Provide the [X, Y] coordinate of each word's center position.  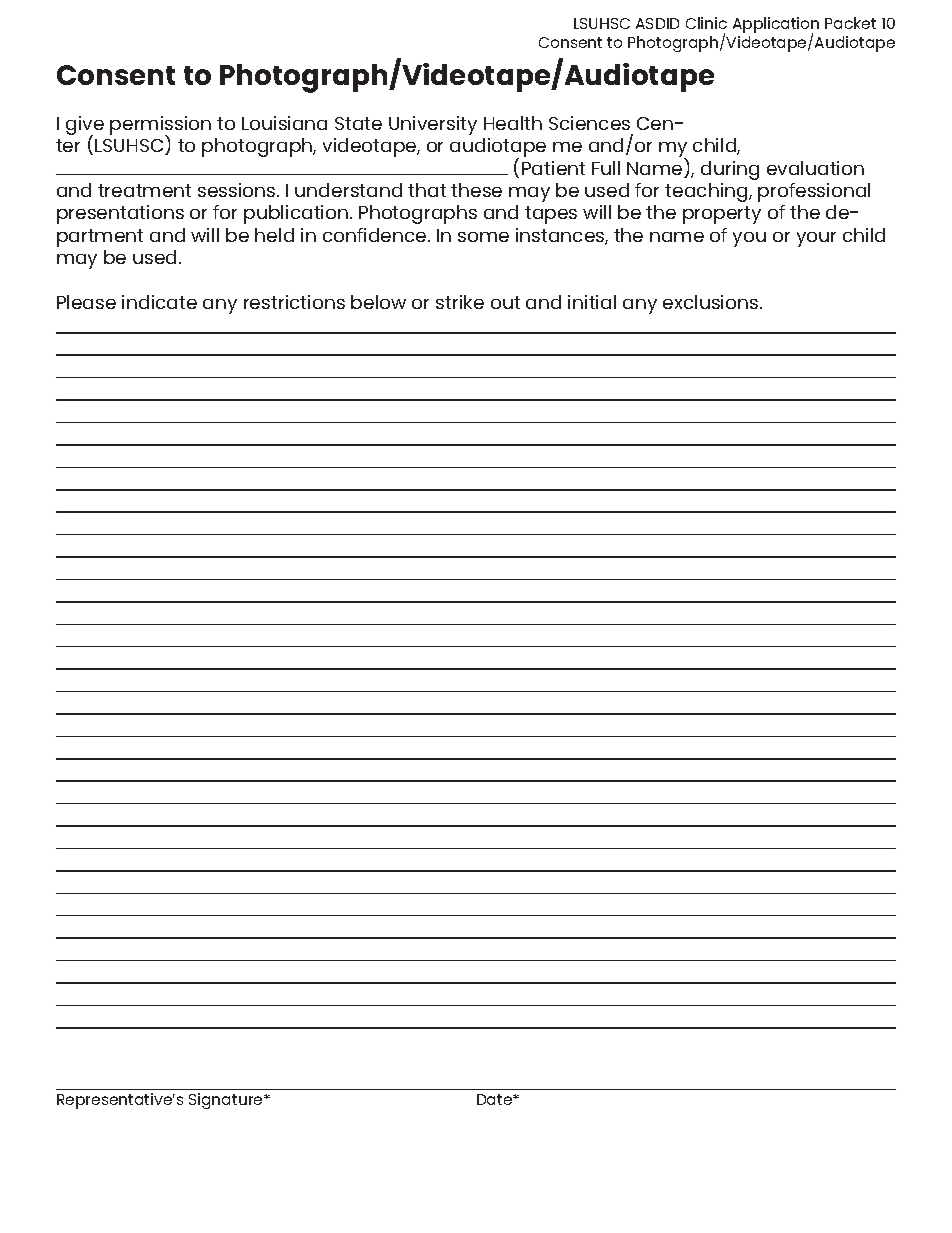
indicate [159, 302]
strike [460, 302]
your [816, 239]
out [505, 302]
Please [86, 302]
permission [160, 127]
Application [776, 26]
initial [592, 302]
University [433, 125]
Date [496, 1099]
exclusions [712, 302]
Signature [227, 1101]
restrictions [294, 302]
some [483, 237]
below [378, 302]
